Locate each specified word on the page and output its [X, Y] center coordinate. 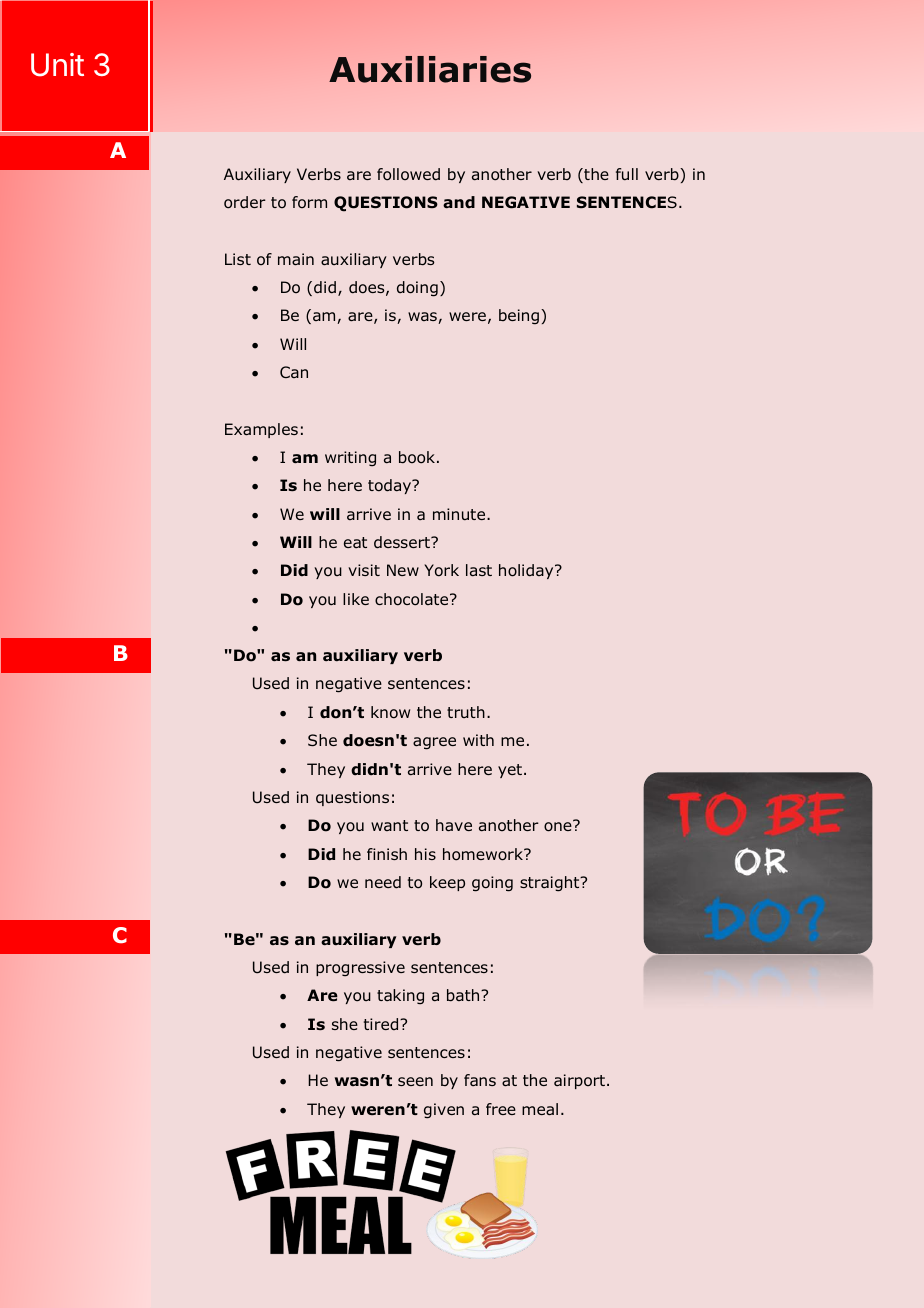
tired [382, 1024]
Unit [57, 65]
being [520, 316]
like [356, 599]
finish [387, 854]
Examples [261, 430]
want [389, 825]
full [627, 174]
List [238, 259]
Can [294, 372]
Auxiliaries [430, 69]
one [559, 826]
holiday [527, 571]
